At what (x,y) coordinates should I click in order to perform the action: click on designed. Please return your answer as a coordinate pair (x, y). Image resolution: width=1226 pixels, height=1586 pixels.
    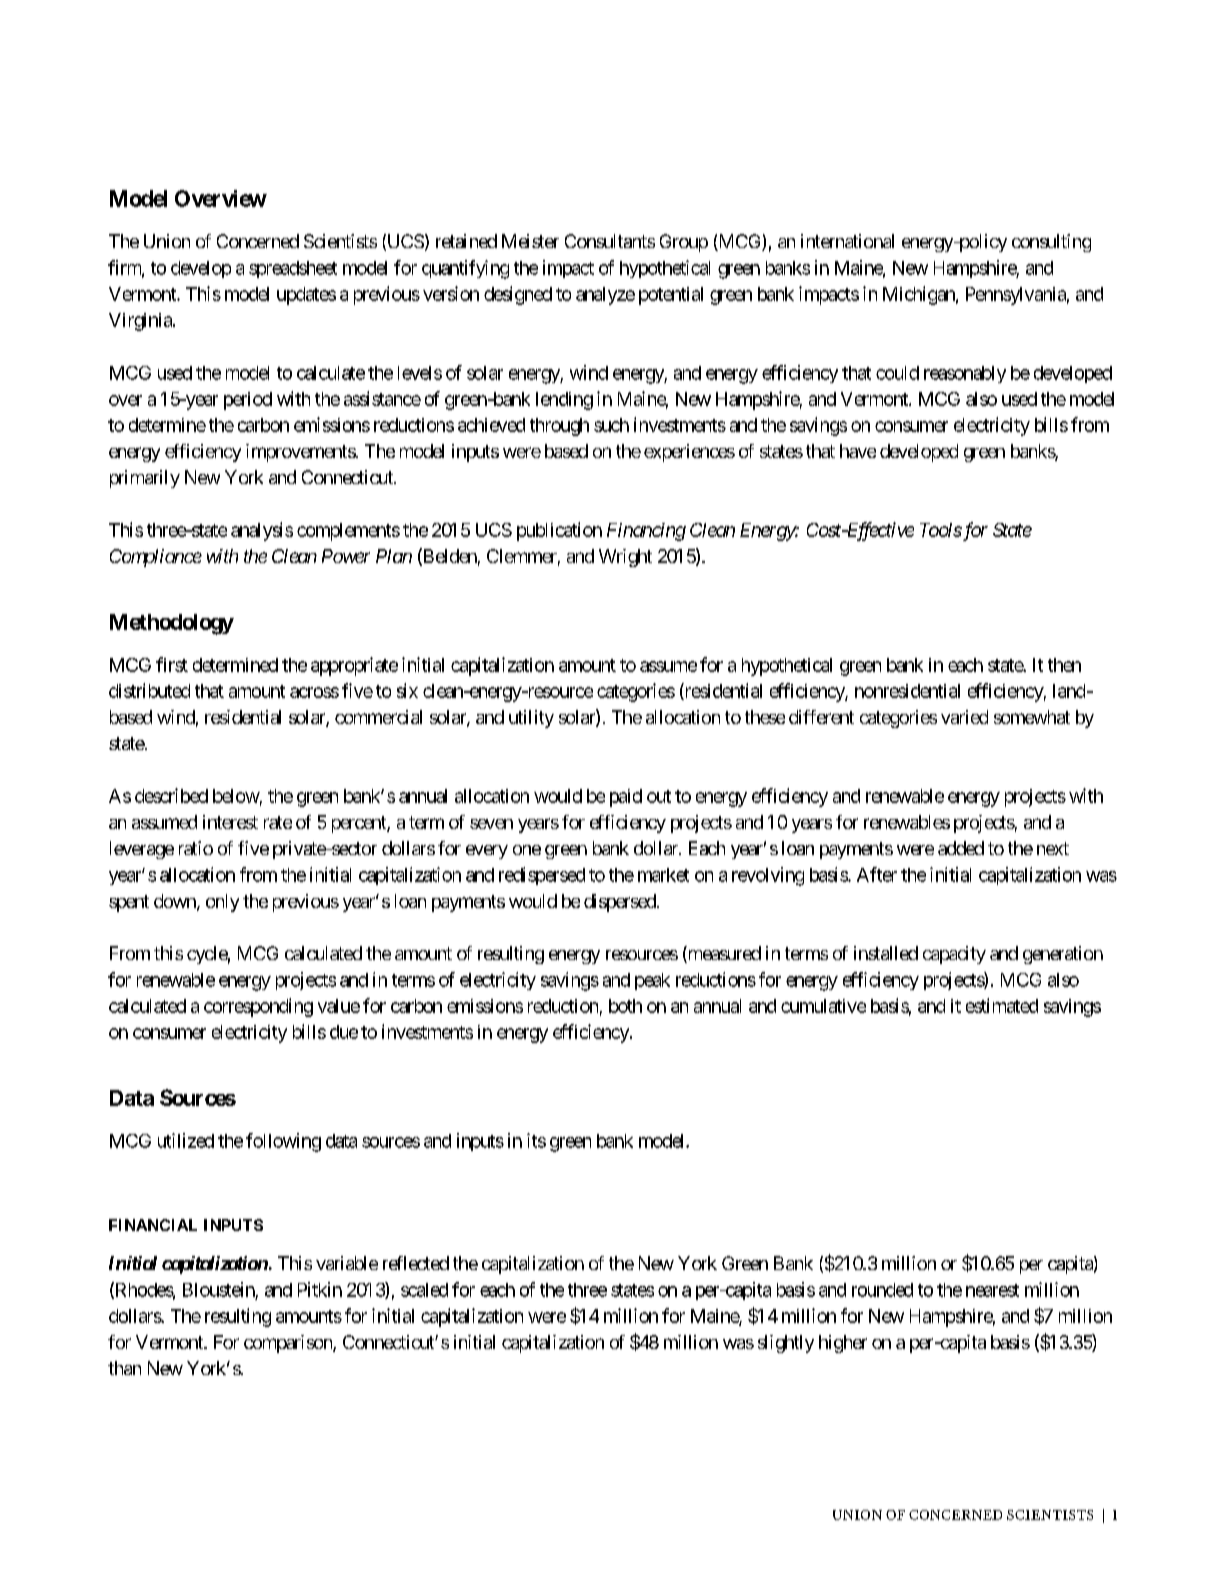
    Looking at the image, I should click on (518, 295).
